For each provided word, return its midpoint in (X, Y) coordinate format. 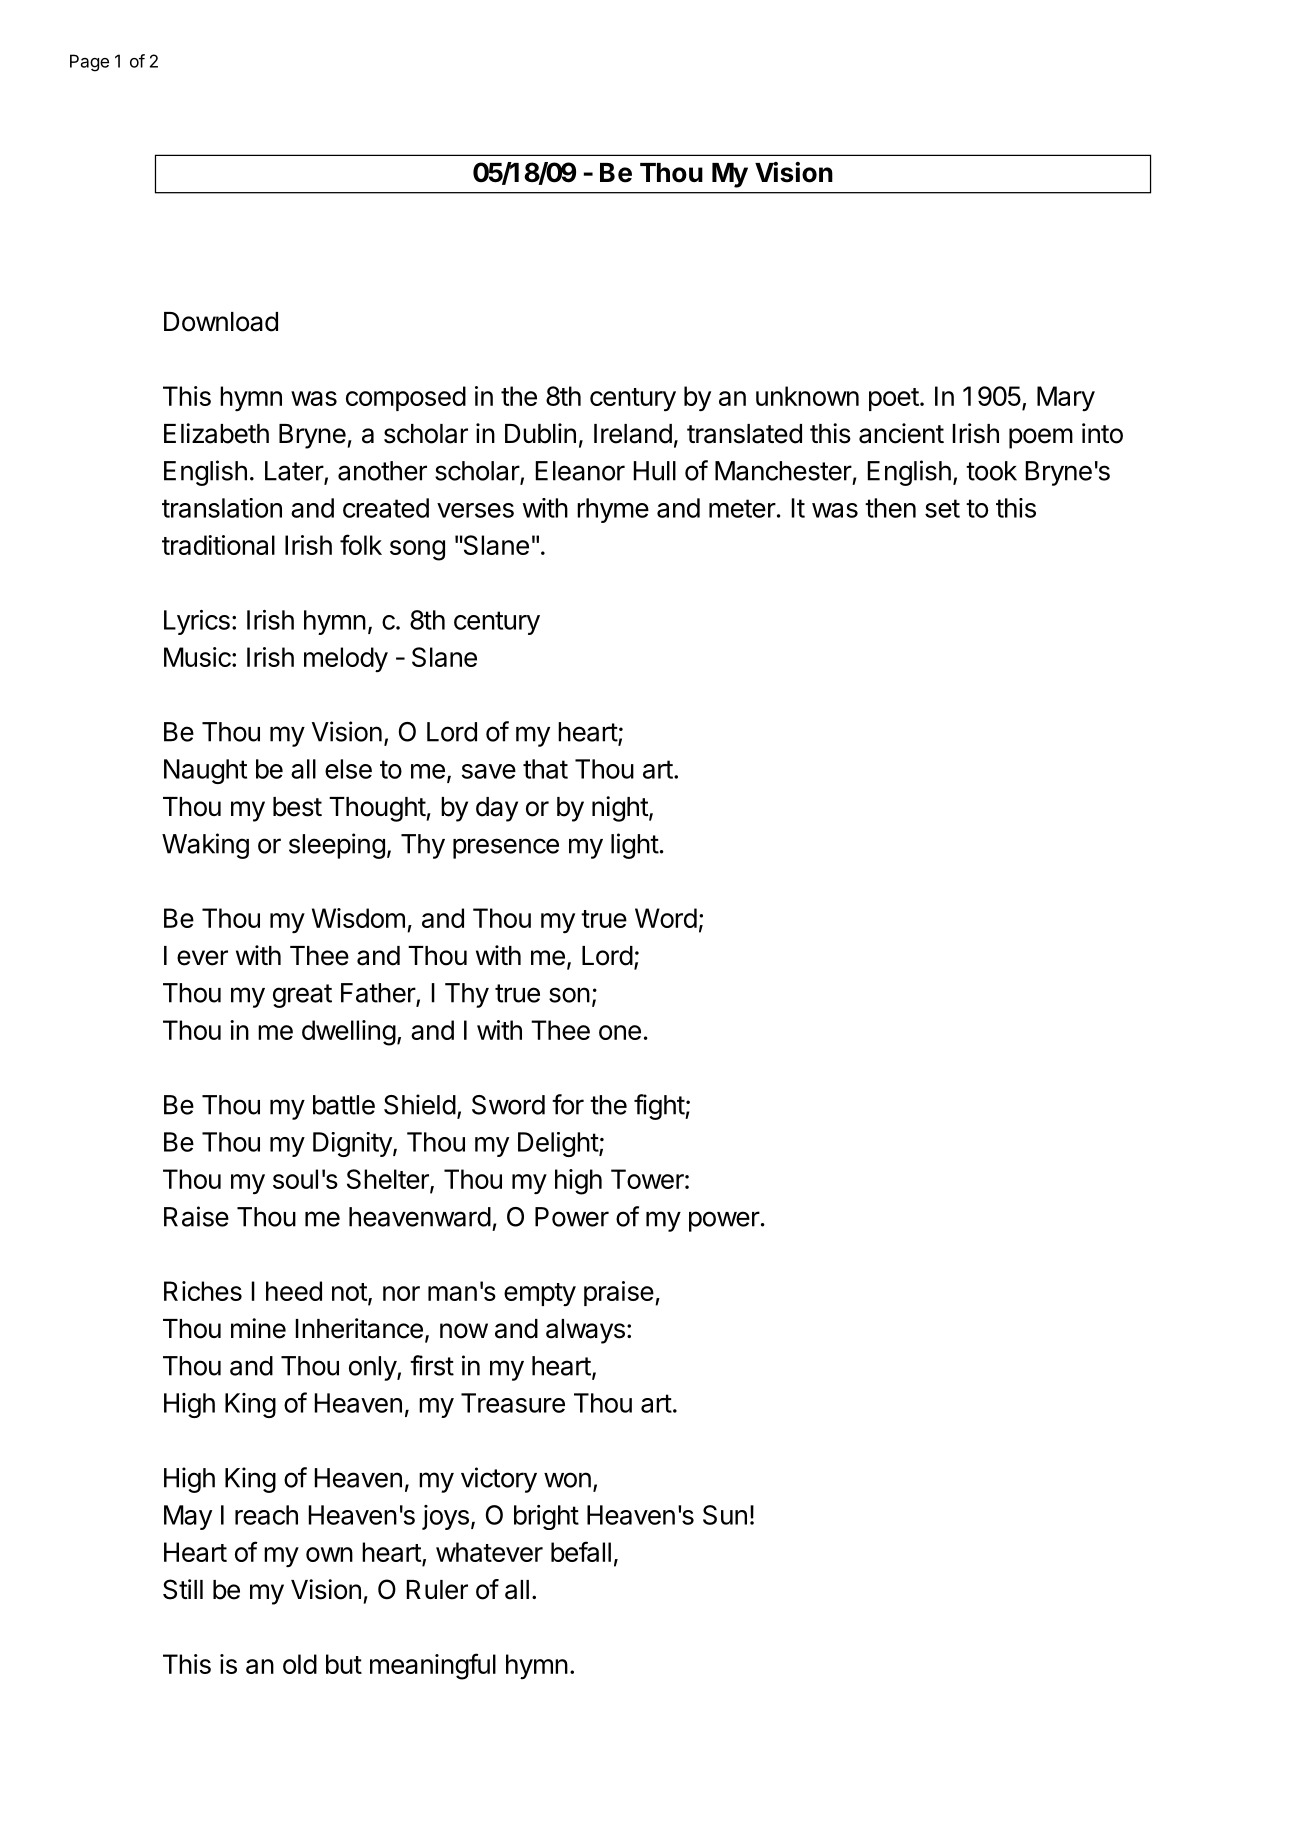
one (620, 1032)
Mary (1066, 398)
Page (89, 63)
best (297, 807)
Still (183, 1589)
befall (581, 1551)
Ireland (633, 434)
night (620, 809)
